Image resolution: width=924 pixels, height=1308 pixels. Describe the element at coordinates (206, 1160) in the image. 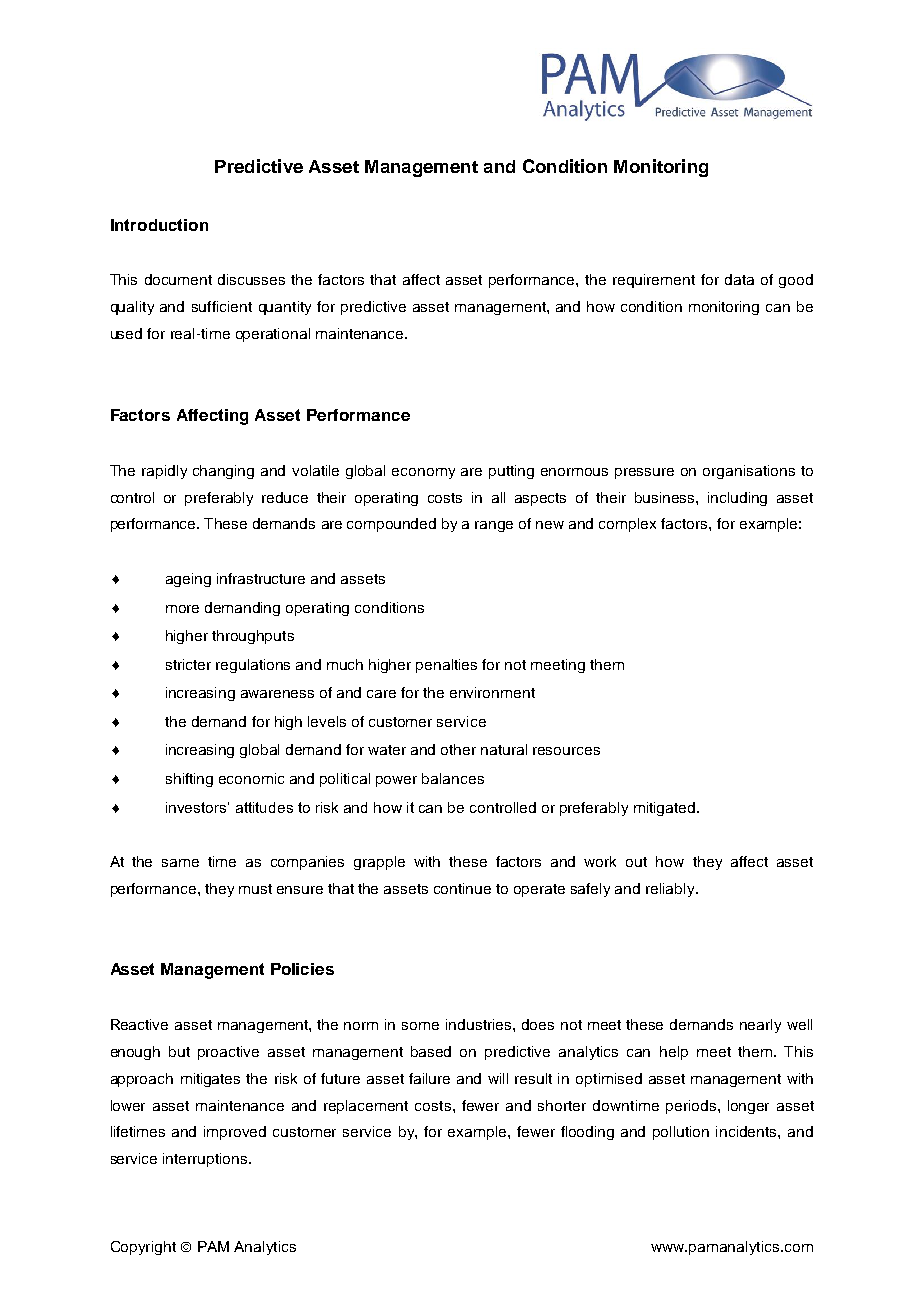

I see `interruptions` at that location.
